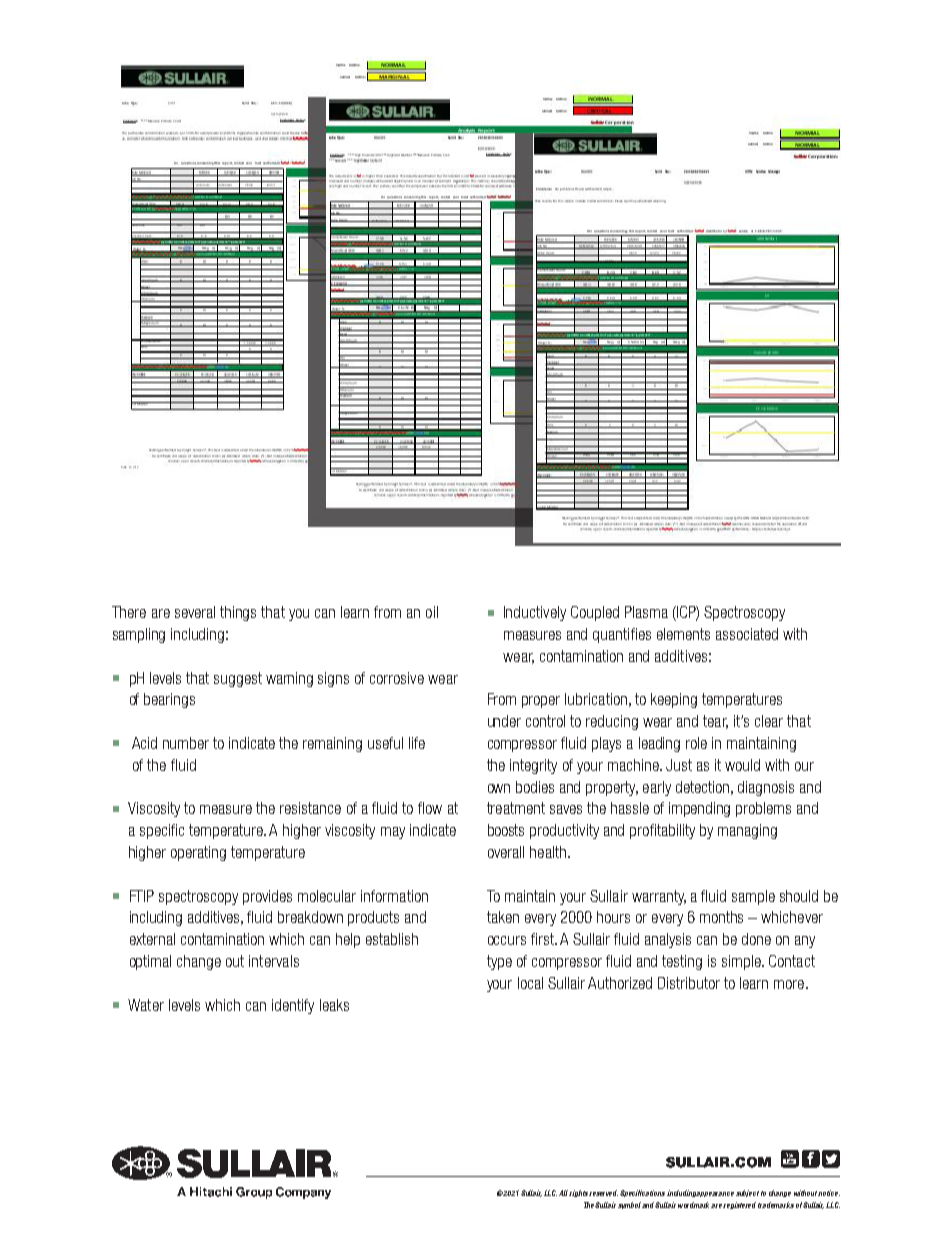 Image resolution: width=952 pixels, height=1233 pixels. Describe the element at coordinates (432, 612) in the screenshot. I see `oil` at that location.
